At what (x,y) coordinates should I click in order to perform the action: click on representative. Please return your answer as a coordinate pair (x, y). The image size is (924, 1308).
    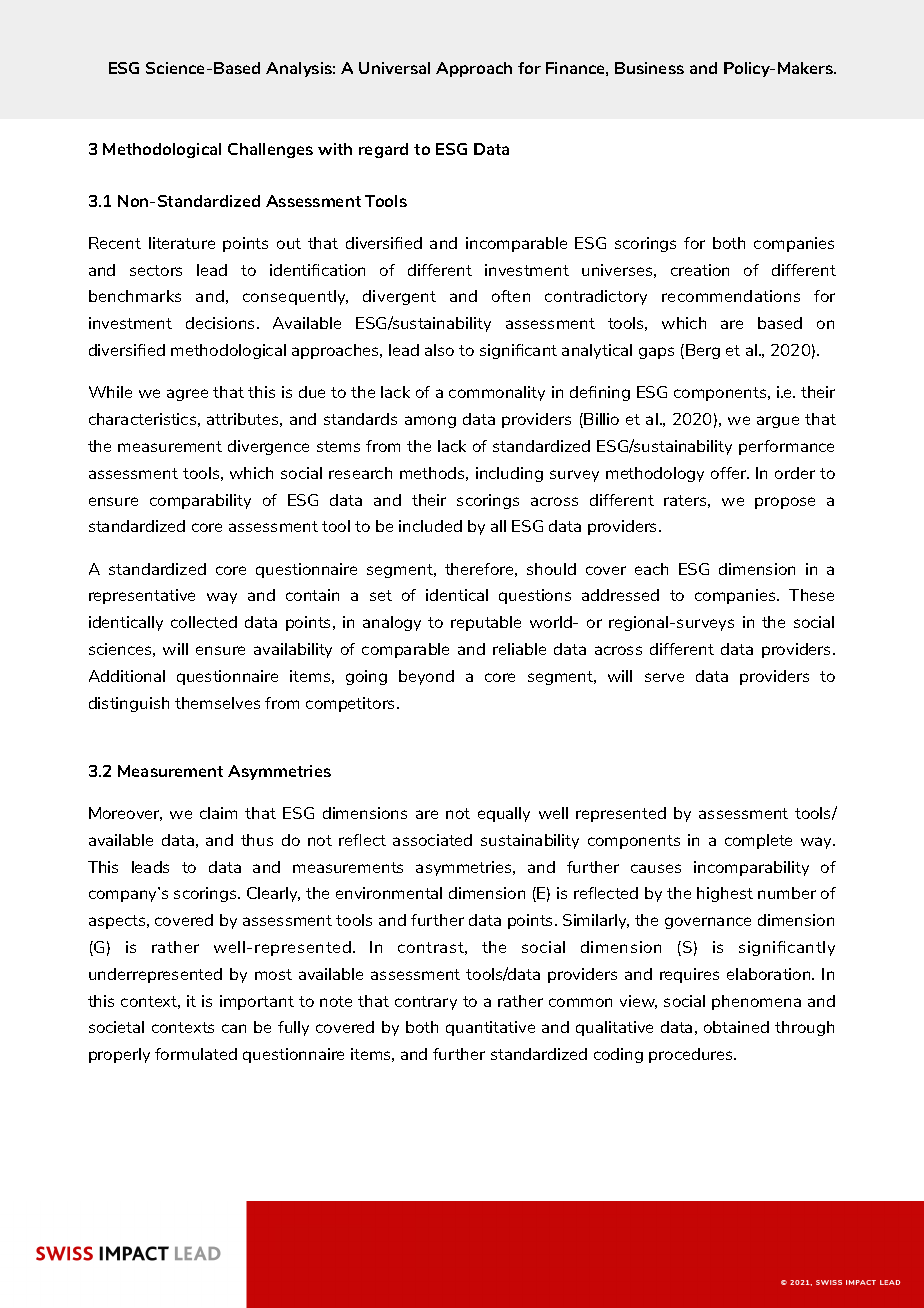
    Looking at the image, I should click on (142, 596).
